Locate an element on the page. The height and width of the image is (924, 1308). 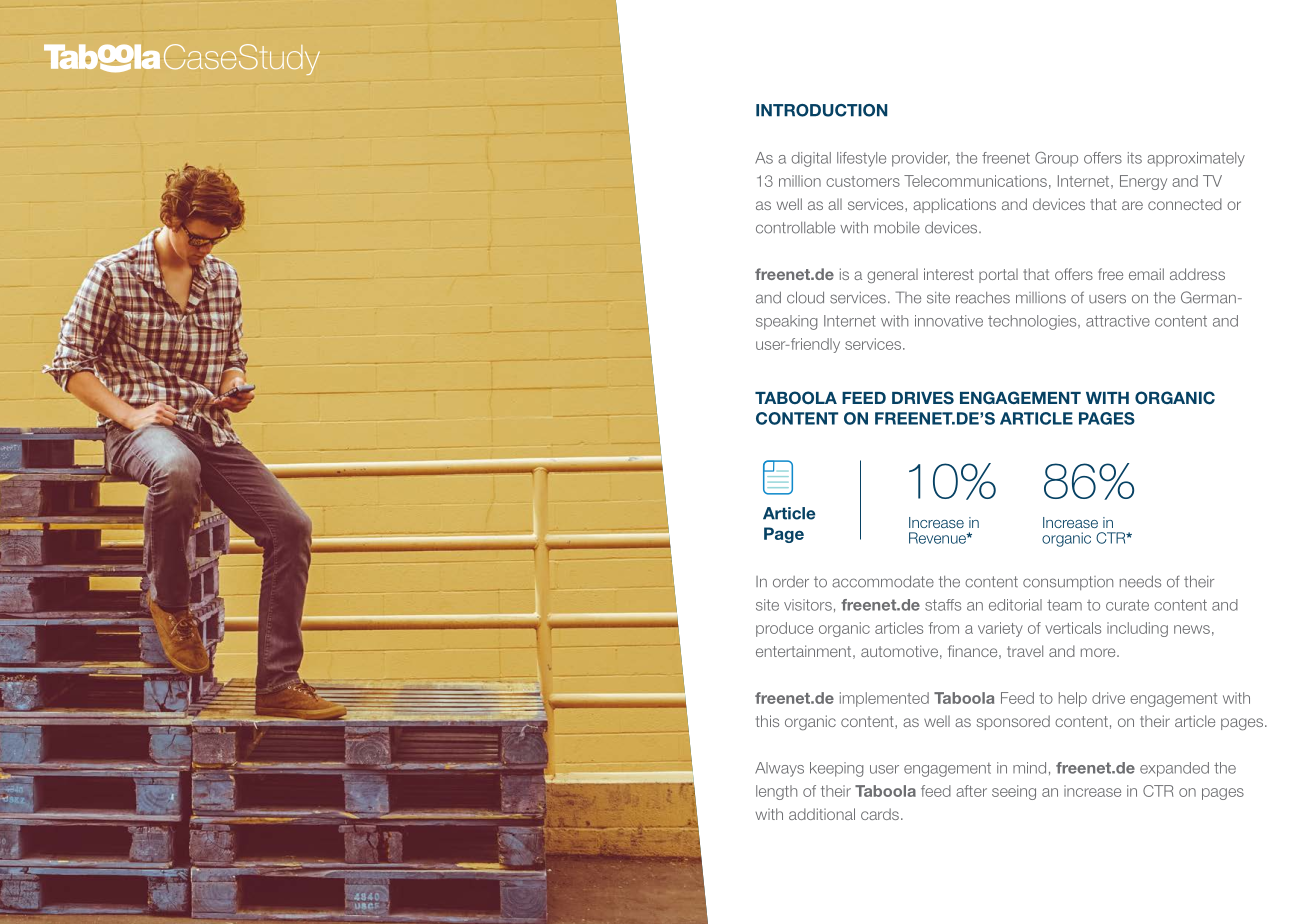
visitors is located at coordinates (808, 605).
